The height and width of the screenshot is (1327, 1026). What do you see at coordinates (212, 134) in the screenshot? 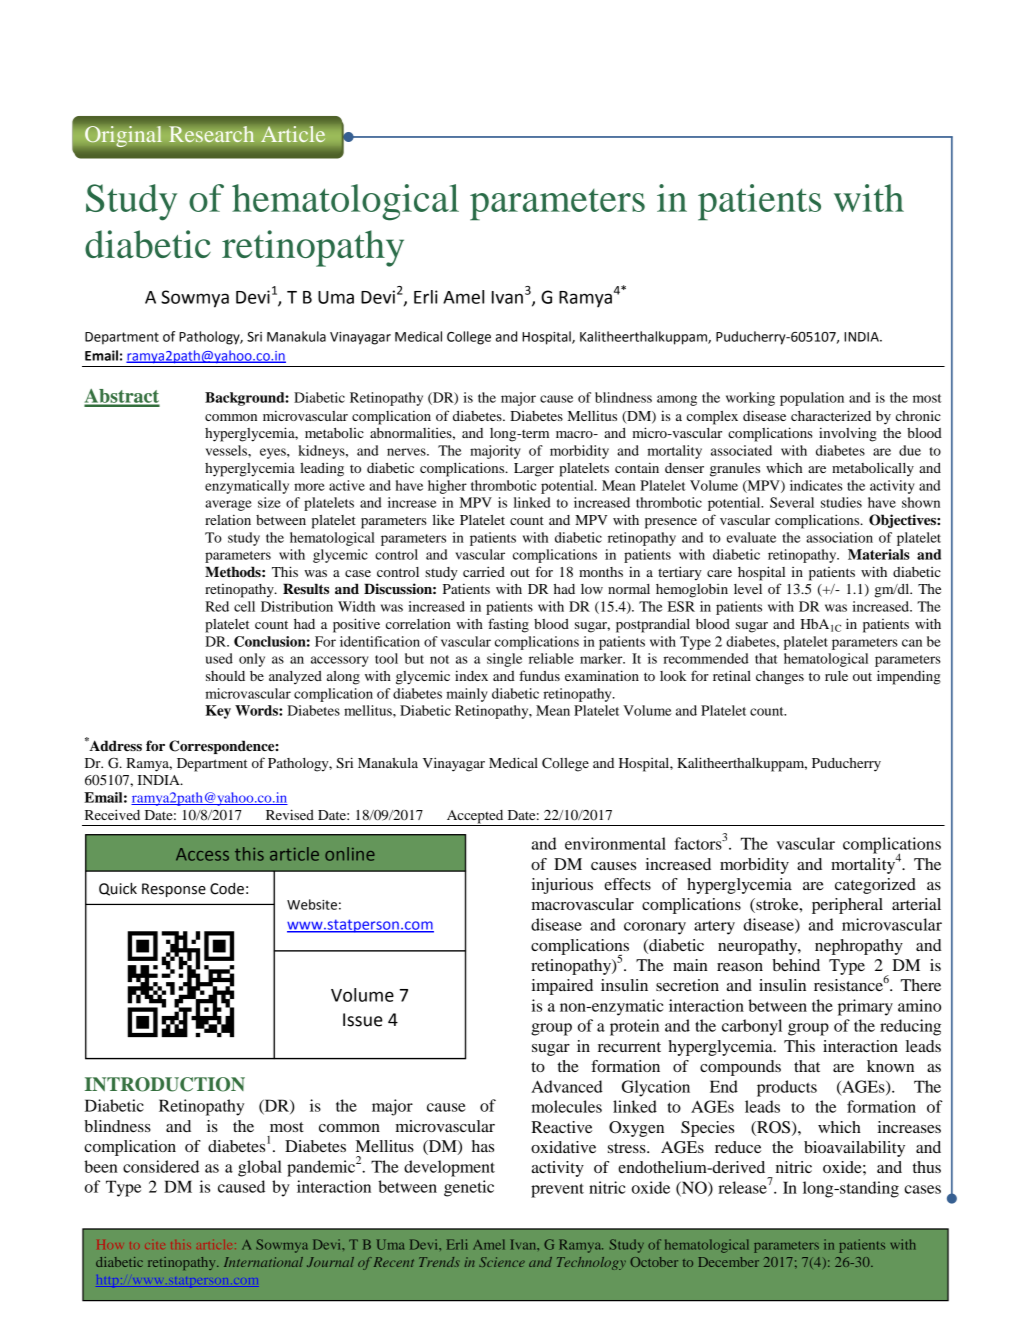
I see `Research` at bounding box center [212, 134].
